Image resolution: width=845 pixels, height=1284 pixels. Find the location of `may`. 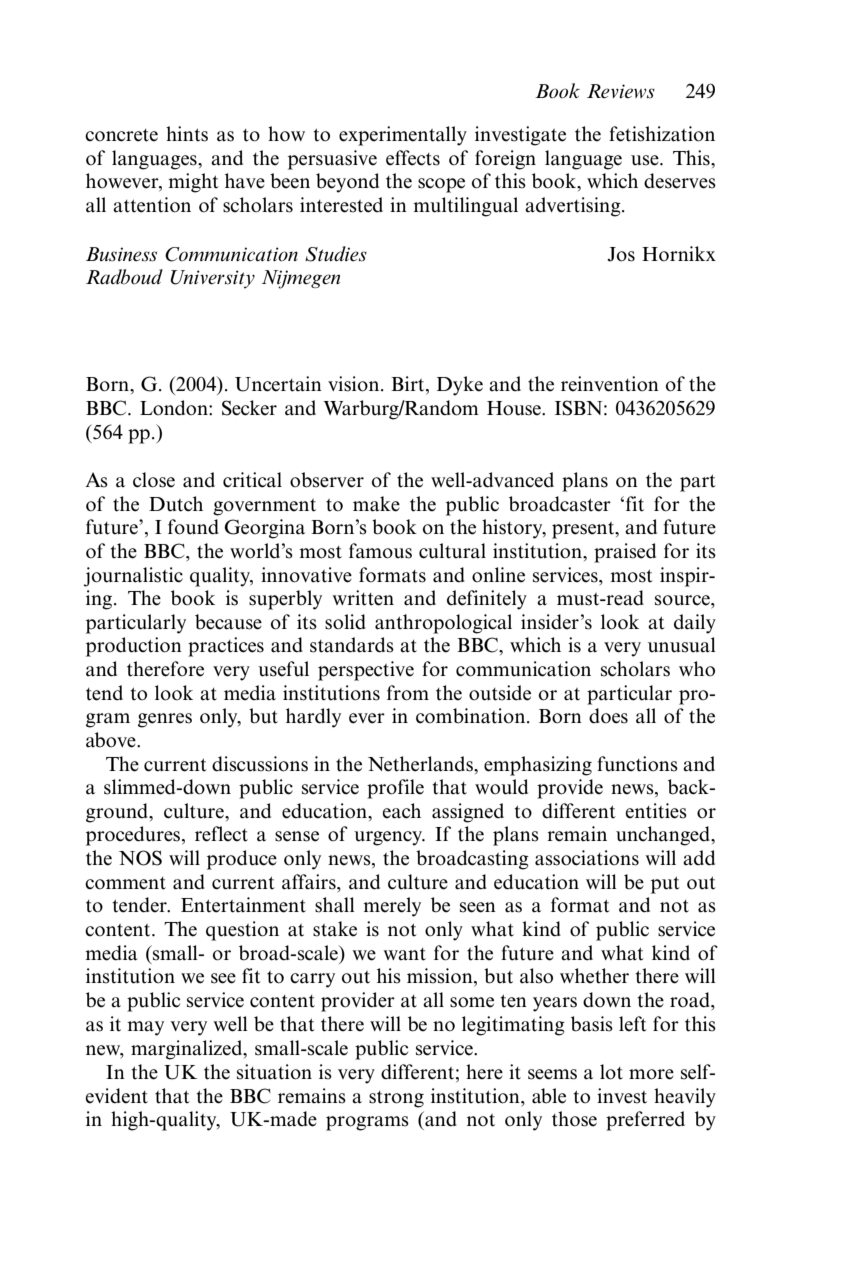

may is located at coordinates (145, 1028).
